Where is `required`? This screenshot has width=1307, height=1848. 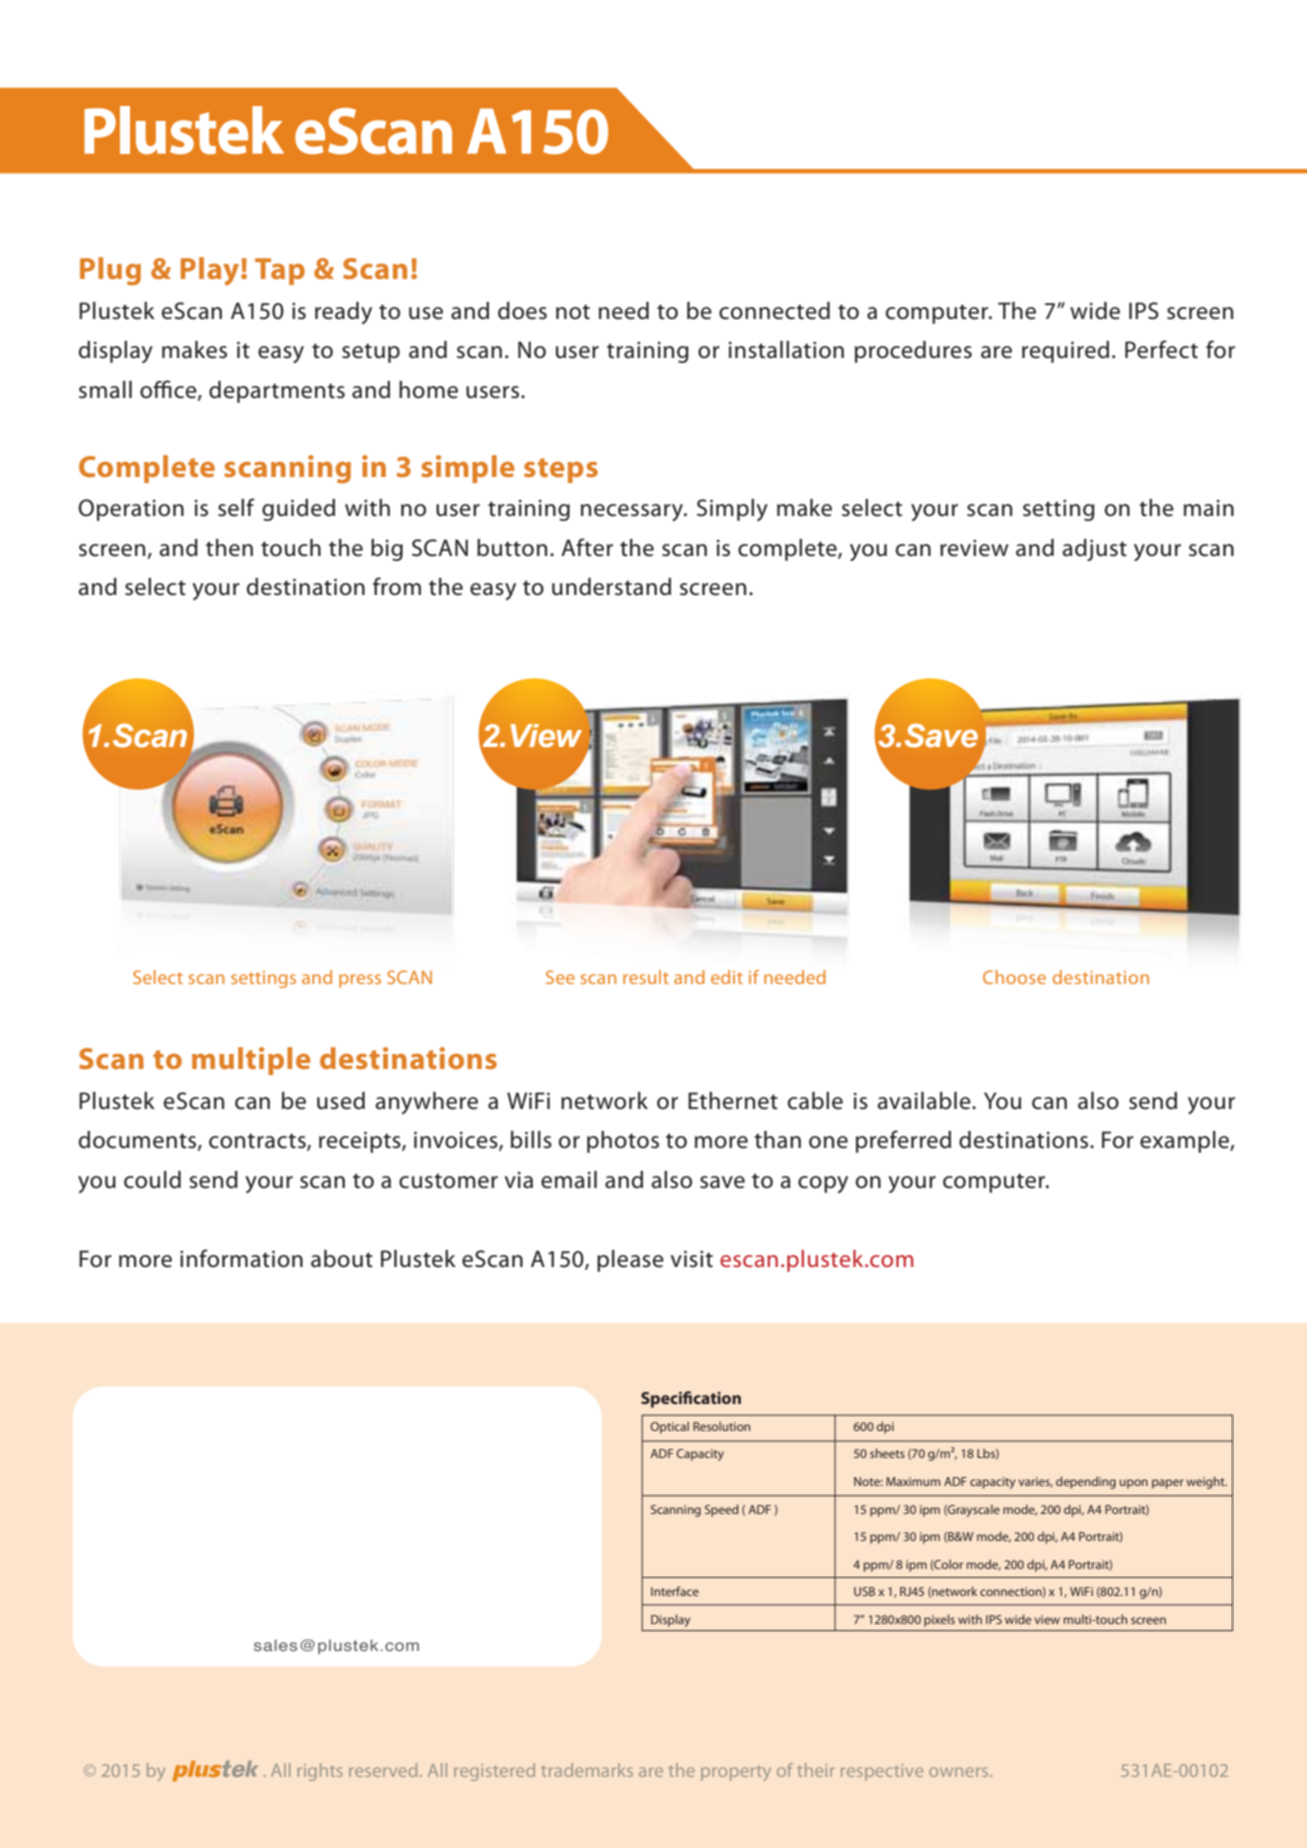
required is located at coordinates (1065, 352).
